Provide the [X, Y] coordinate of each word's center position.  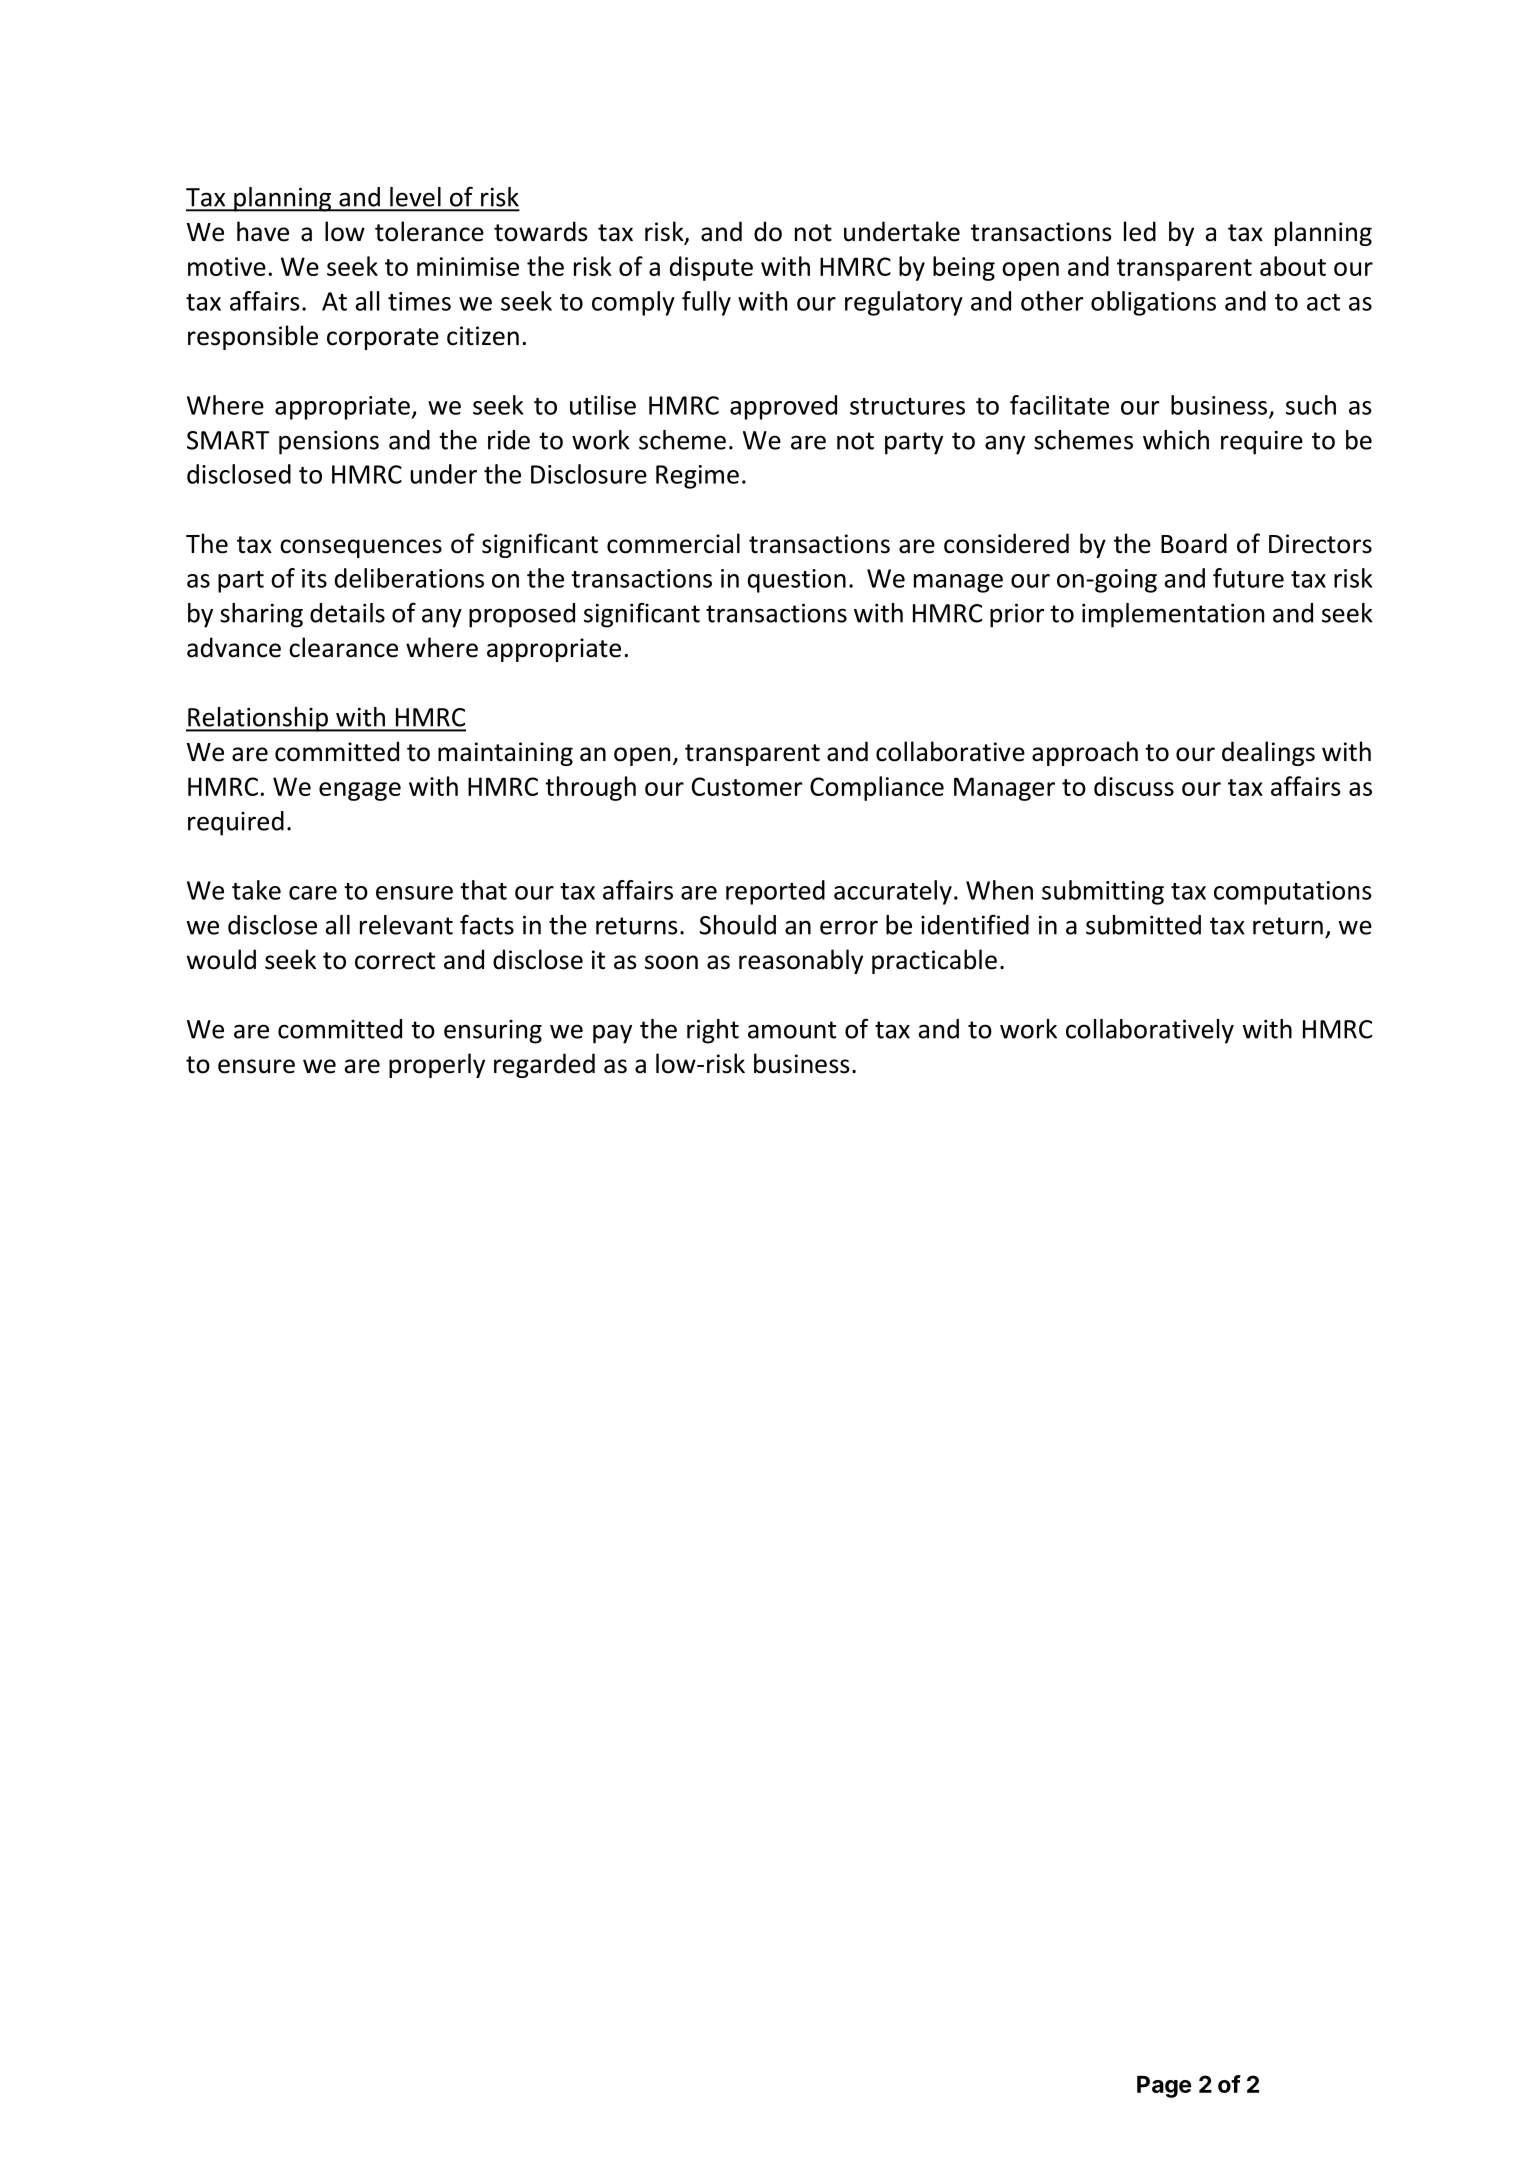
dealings [1268, 753]
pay [612, 1034]
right [713, 1031]
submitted [1143, 925]
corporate [383, 339]
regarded [544, 1065]
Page [1164, 2087]
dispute [711, 268]
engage [360, 791]
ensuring [493, 1032]
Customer [747, 786]
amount [792, 1030]
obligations [1153, 303]
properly [437, 1065]
